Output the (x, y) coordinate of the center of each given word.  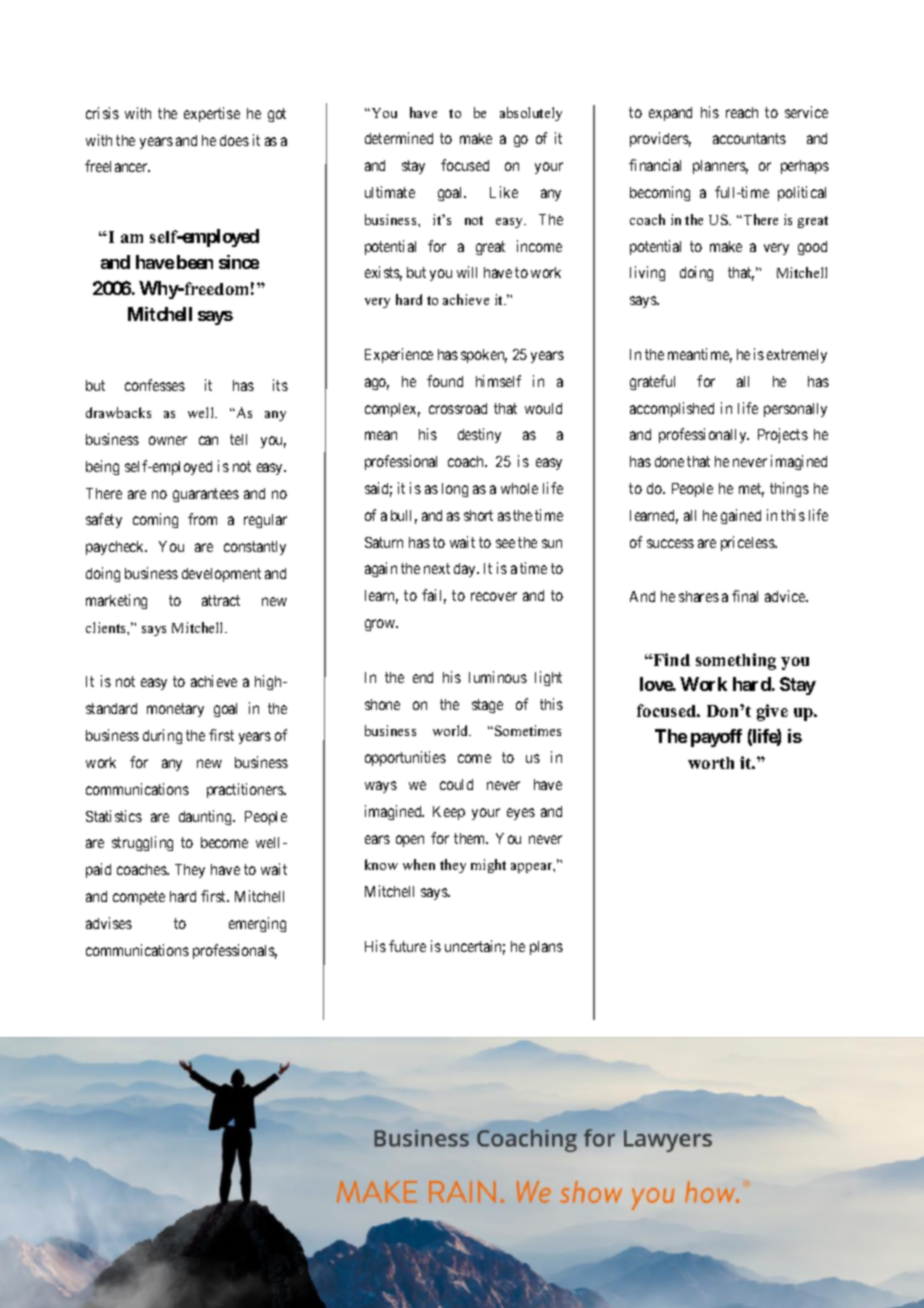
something (736, 661)
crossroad (458, 408)
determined (399, 138)
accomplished (672, 409)
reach (742, 112)
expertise (212, 114)
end (423, 677)
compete (139, 898)
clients (107, 627)
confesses (155, 385)
